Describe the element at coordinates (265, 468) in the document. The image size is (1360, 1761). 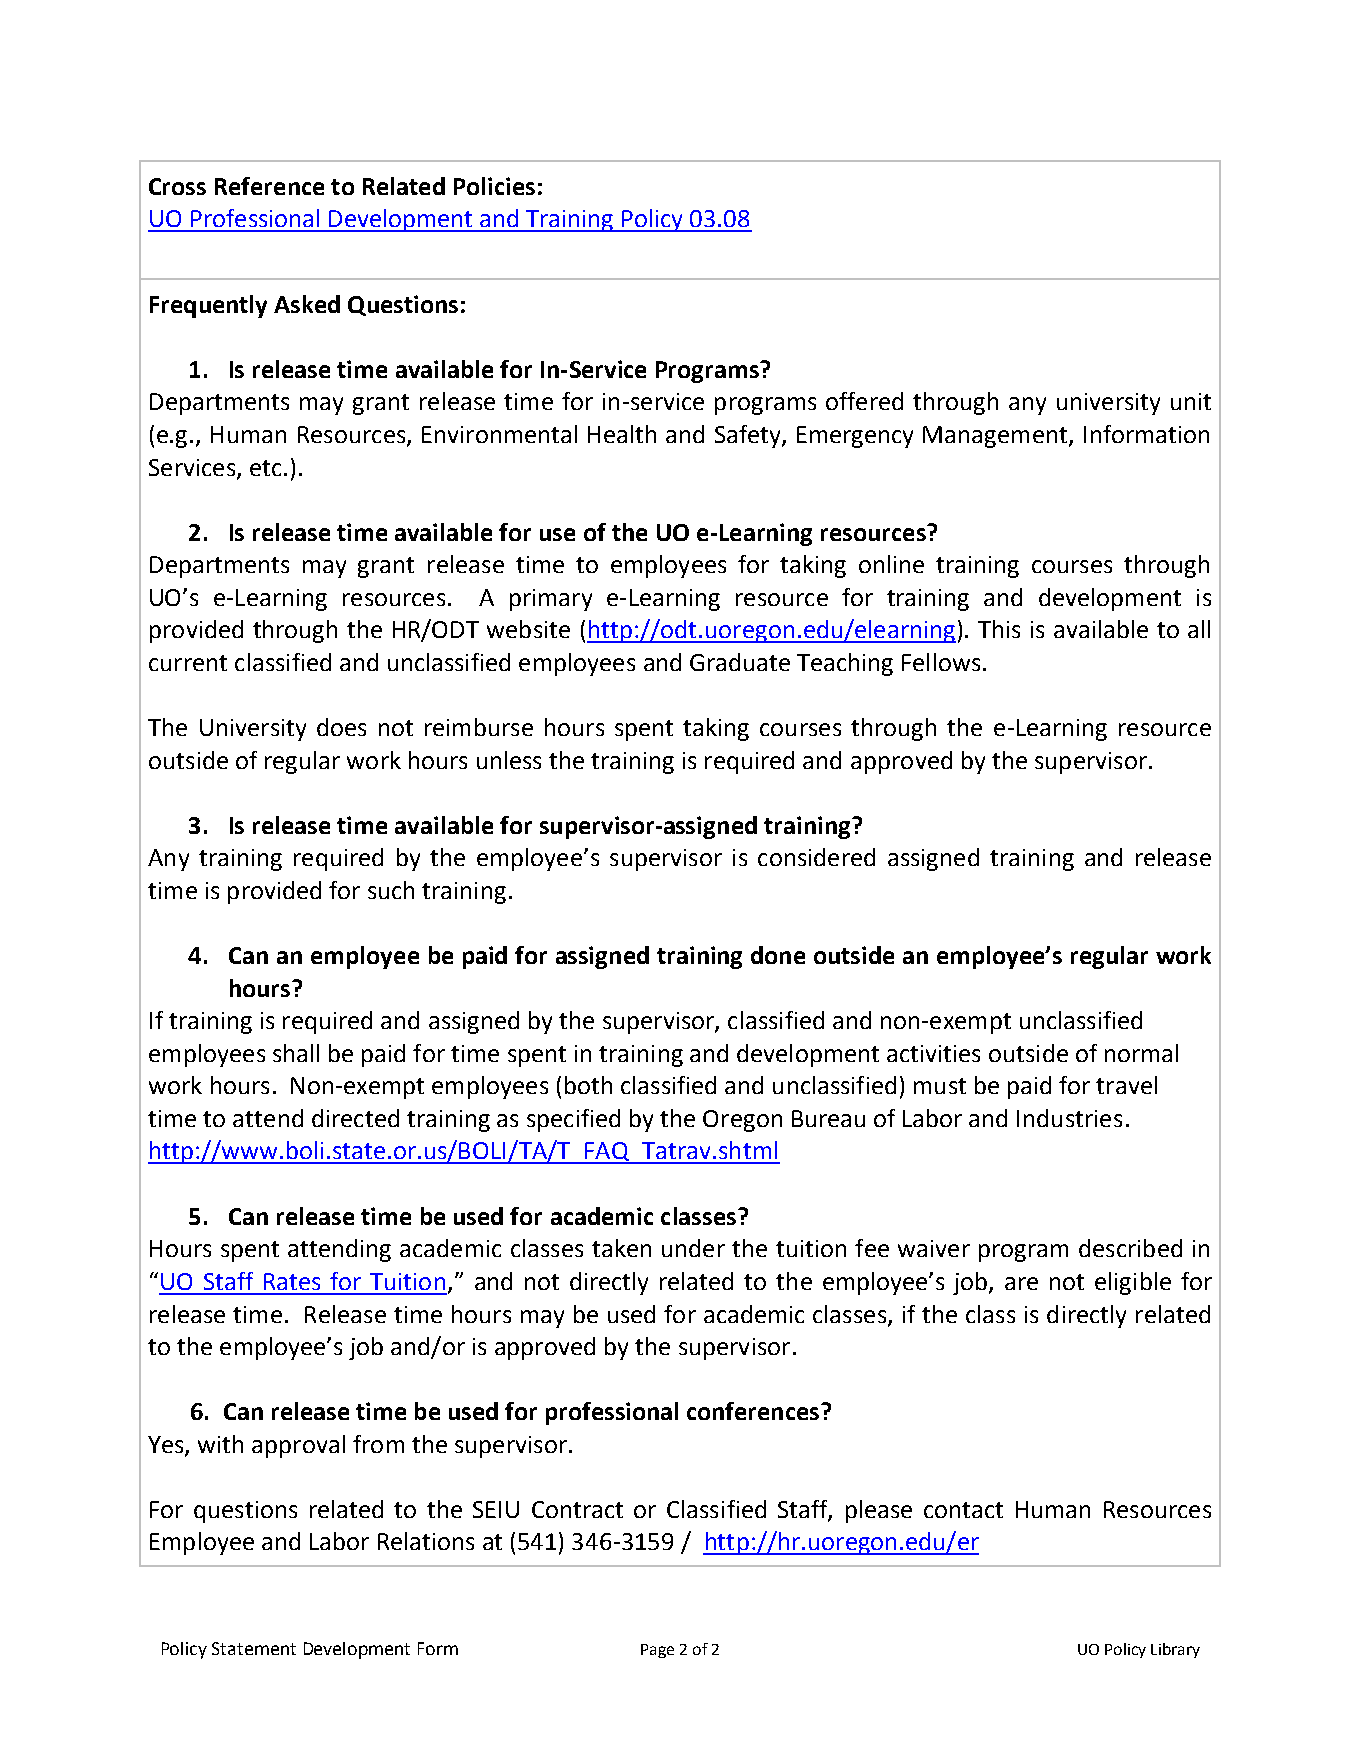
I see `etc` at that location.
